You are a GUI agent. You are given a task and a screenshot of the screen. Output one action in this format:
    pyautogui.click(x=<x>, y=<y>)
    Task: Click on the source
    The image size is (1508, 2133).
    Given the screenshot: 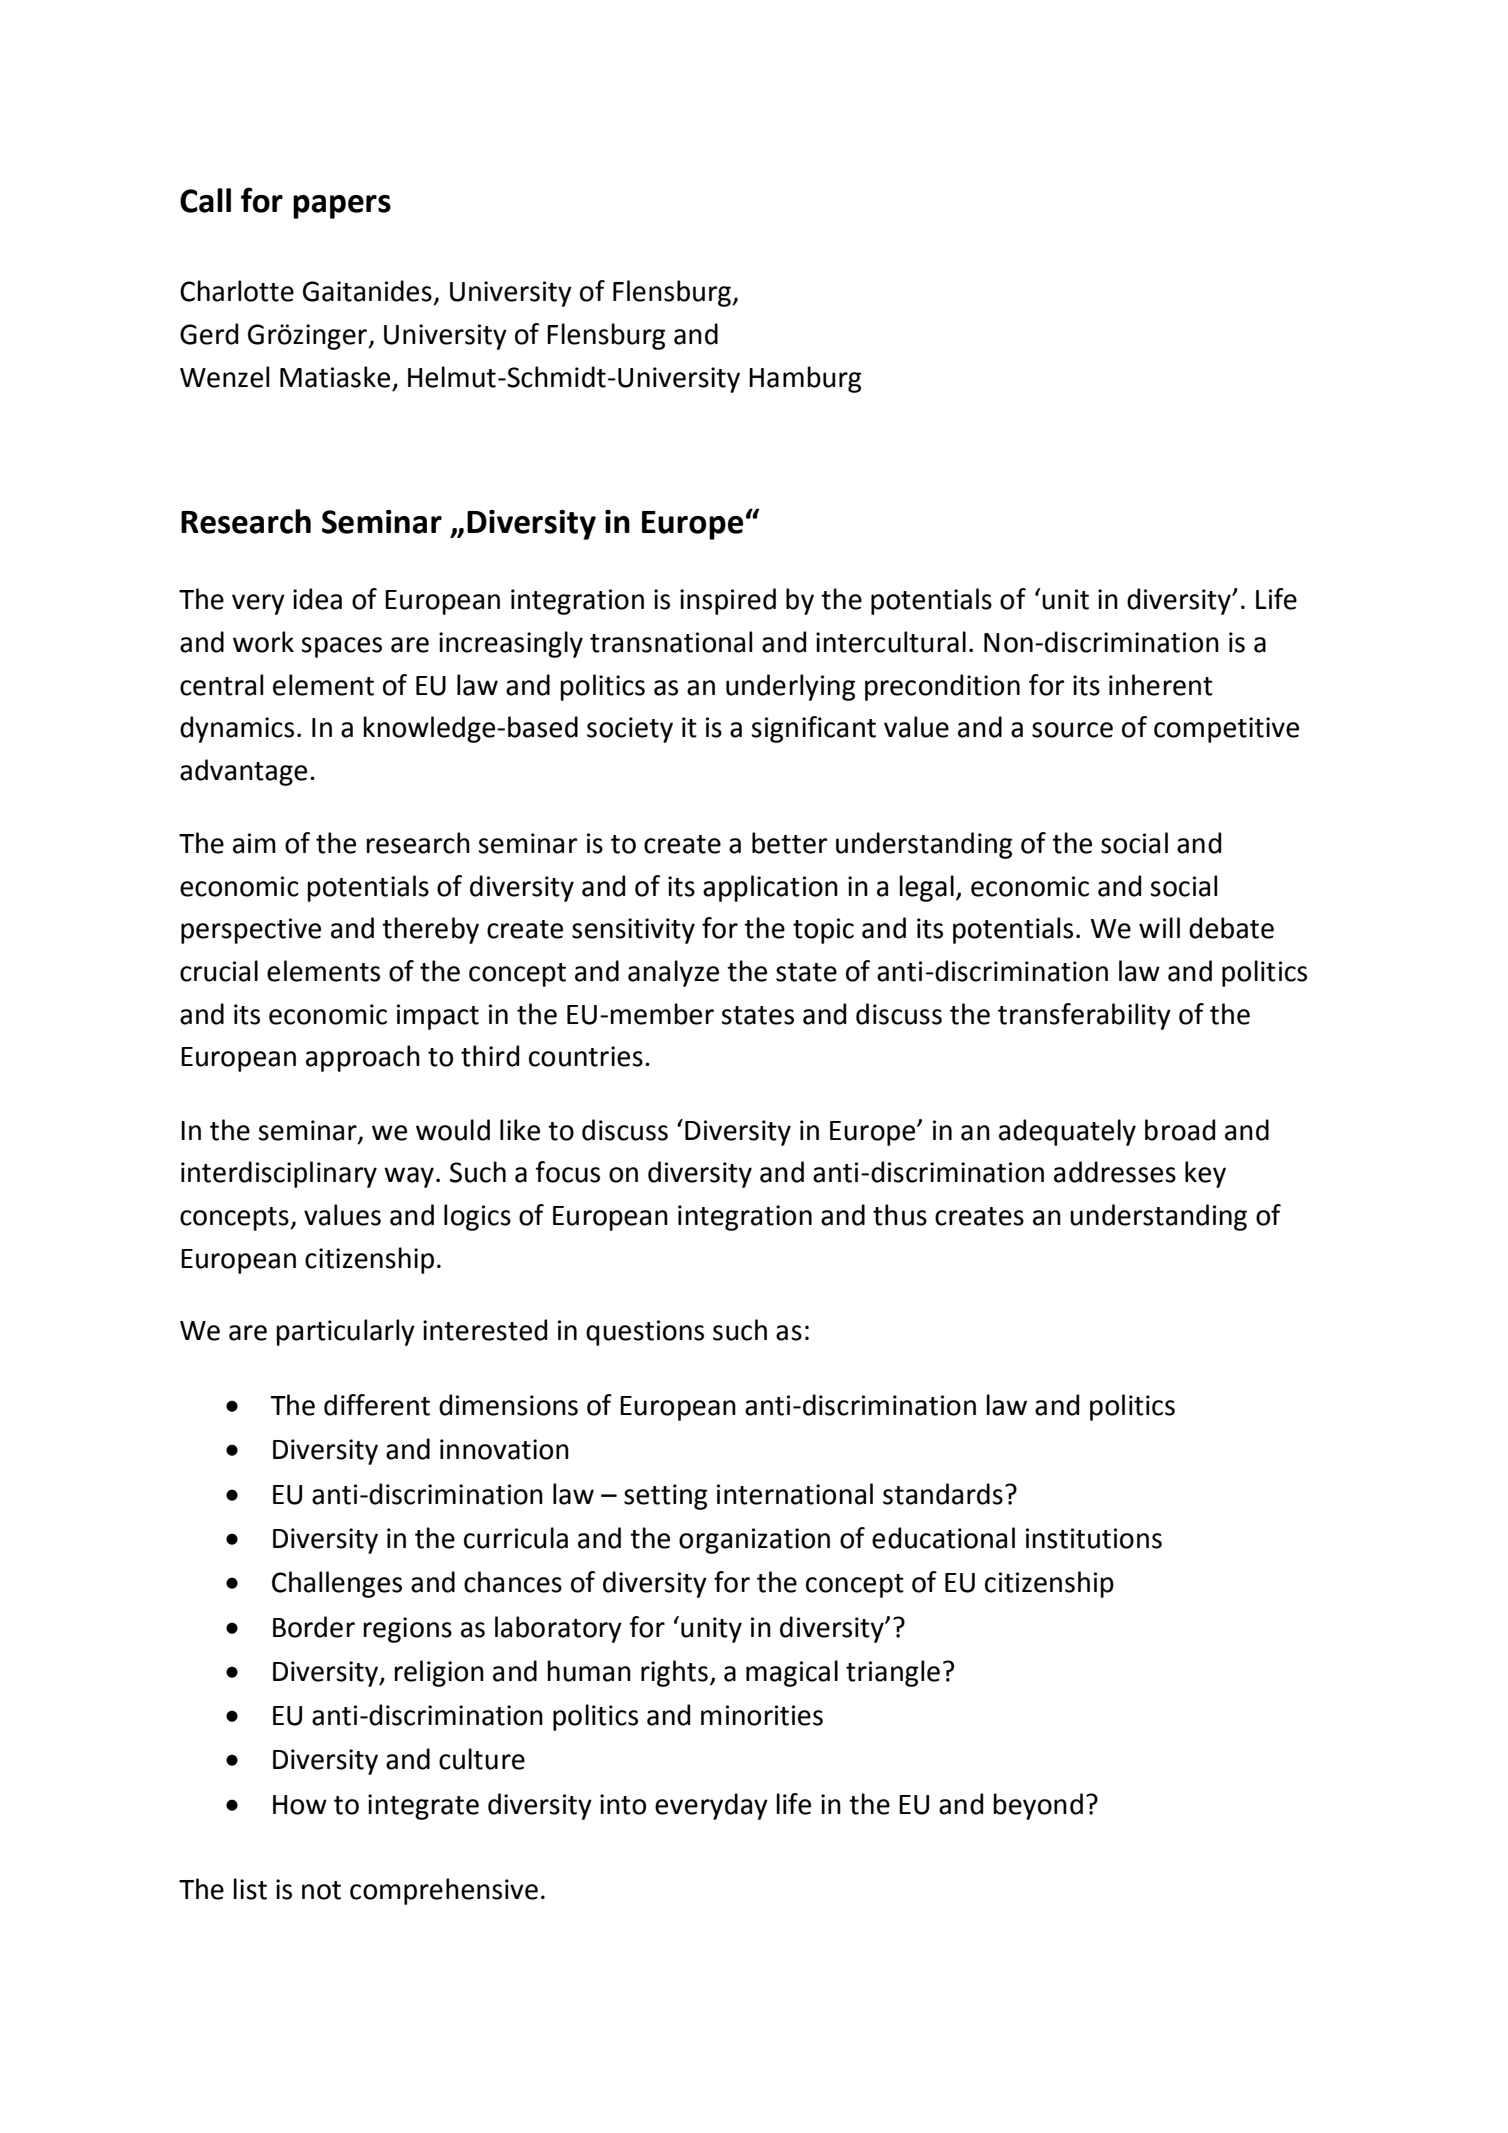 What is the action you would take?
    pyautogui.click(x=1072, y=730)
